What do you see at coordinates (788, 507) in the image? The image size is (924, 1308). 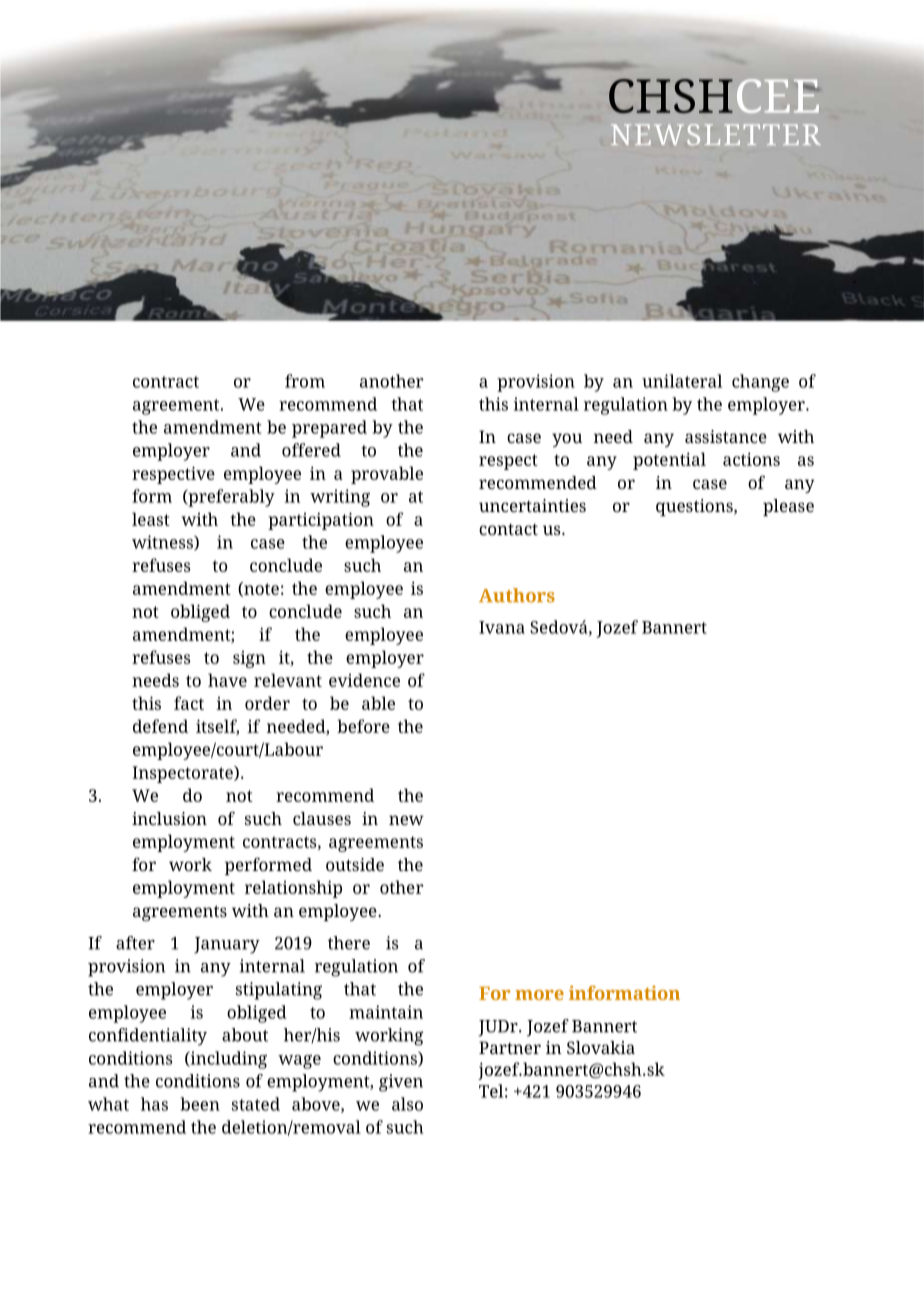 I see `please` at bounding box center [788, 507].
